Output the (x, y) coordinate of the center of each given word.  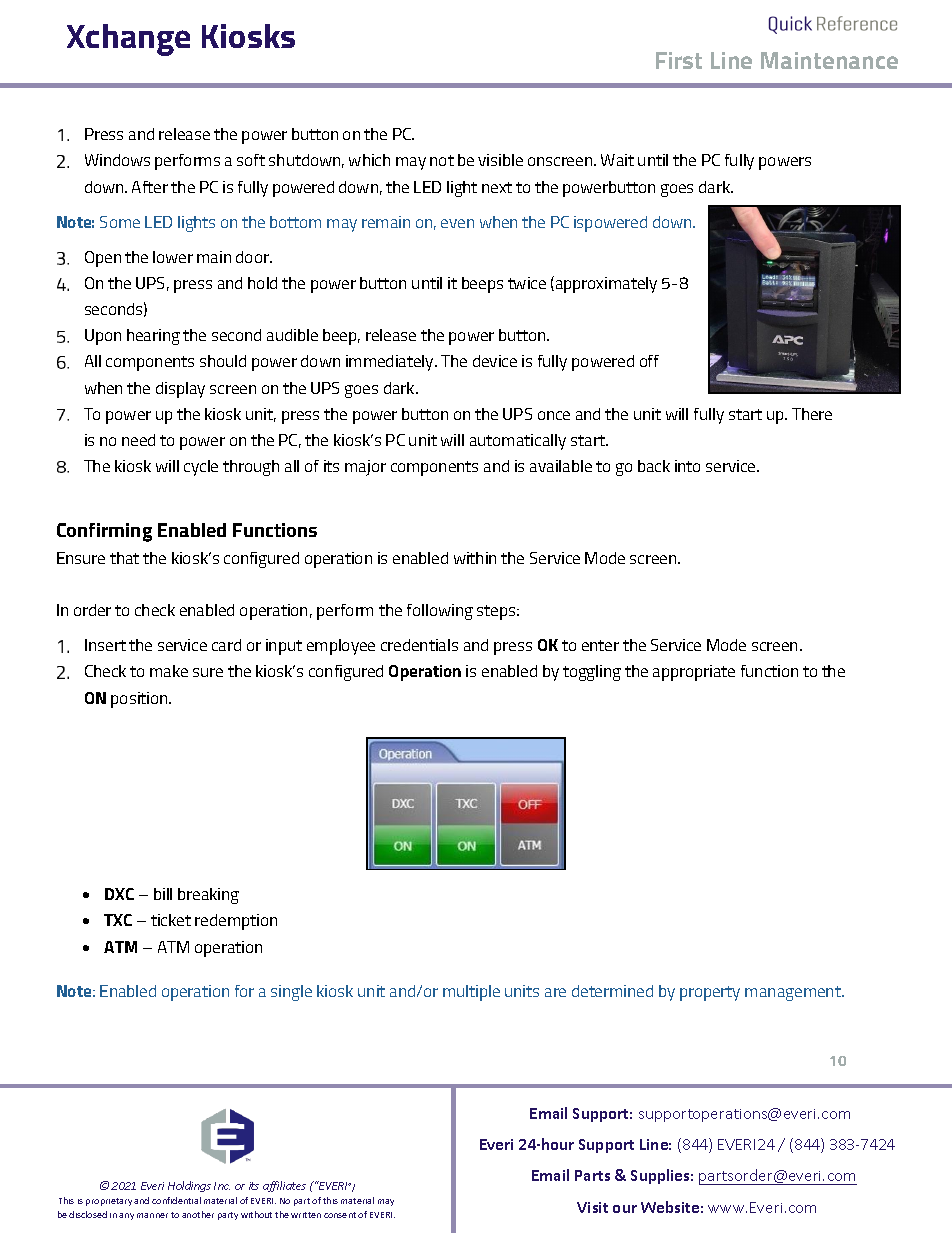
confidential (176, 1200)
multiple (471, 993)
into (687, 466)
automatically (518, 442)
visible (500, 160)
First (679, 60)
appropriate (694, 673)
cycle (201, 468)
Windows (117, 160)
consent (340, 1215)
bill (163, 894)
